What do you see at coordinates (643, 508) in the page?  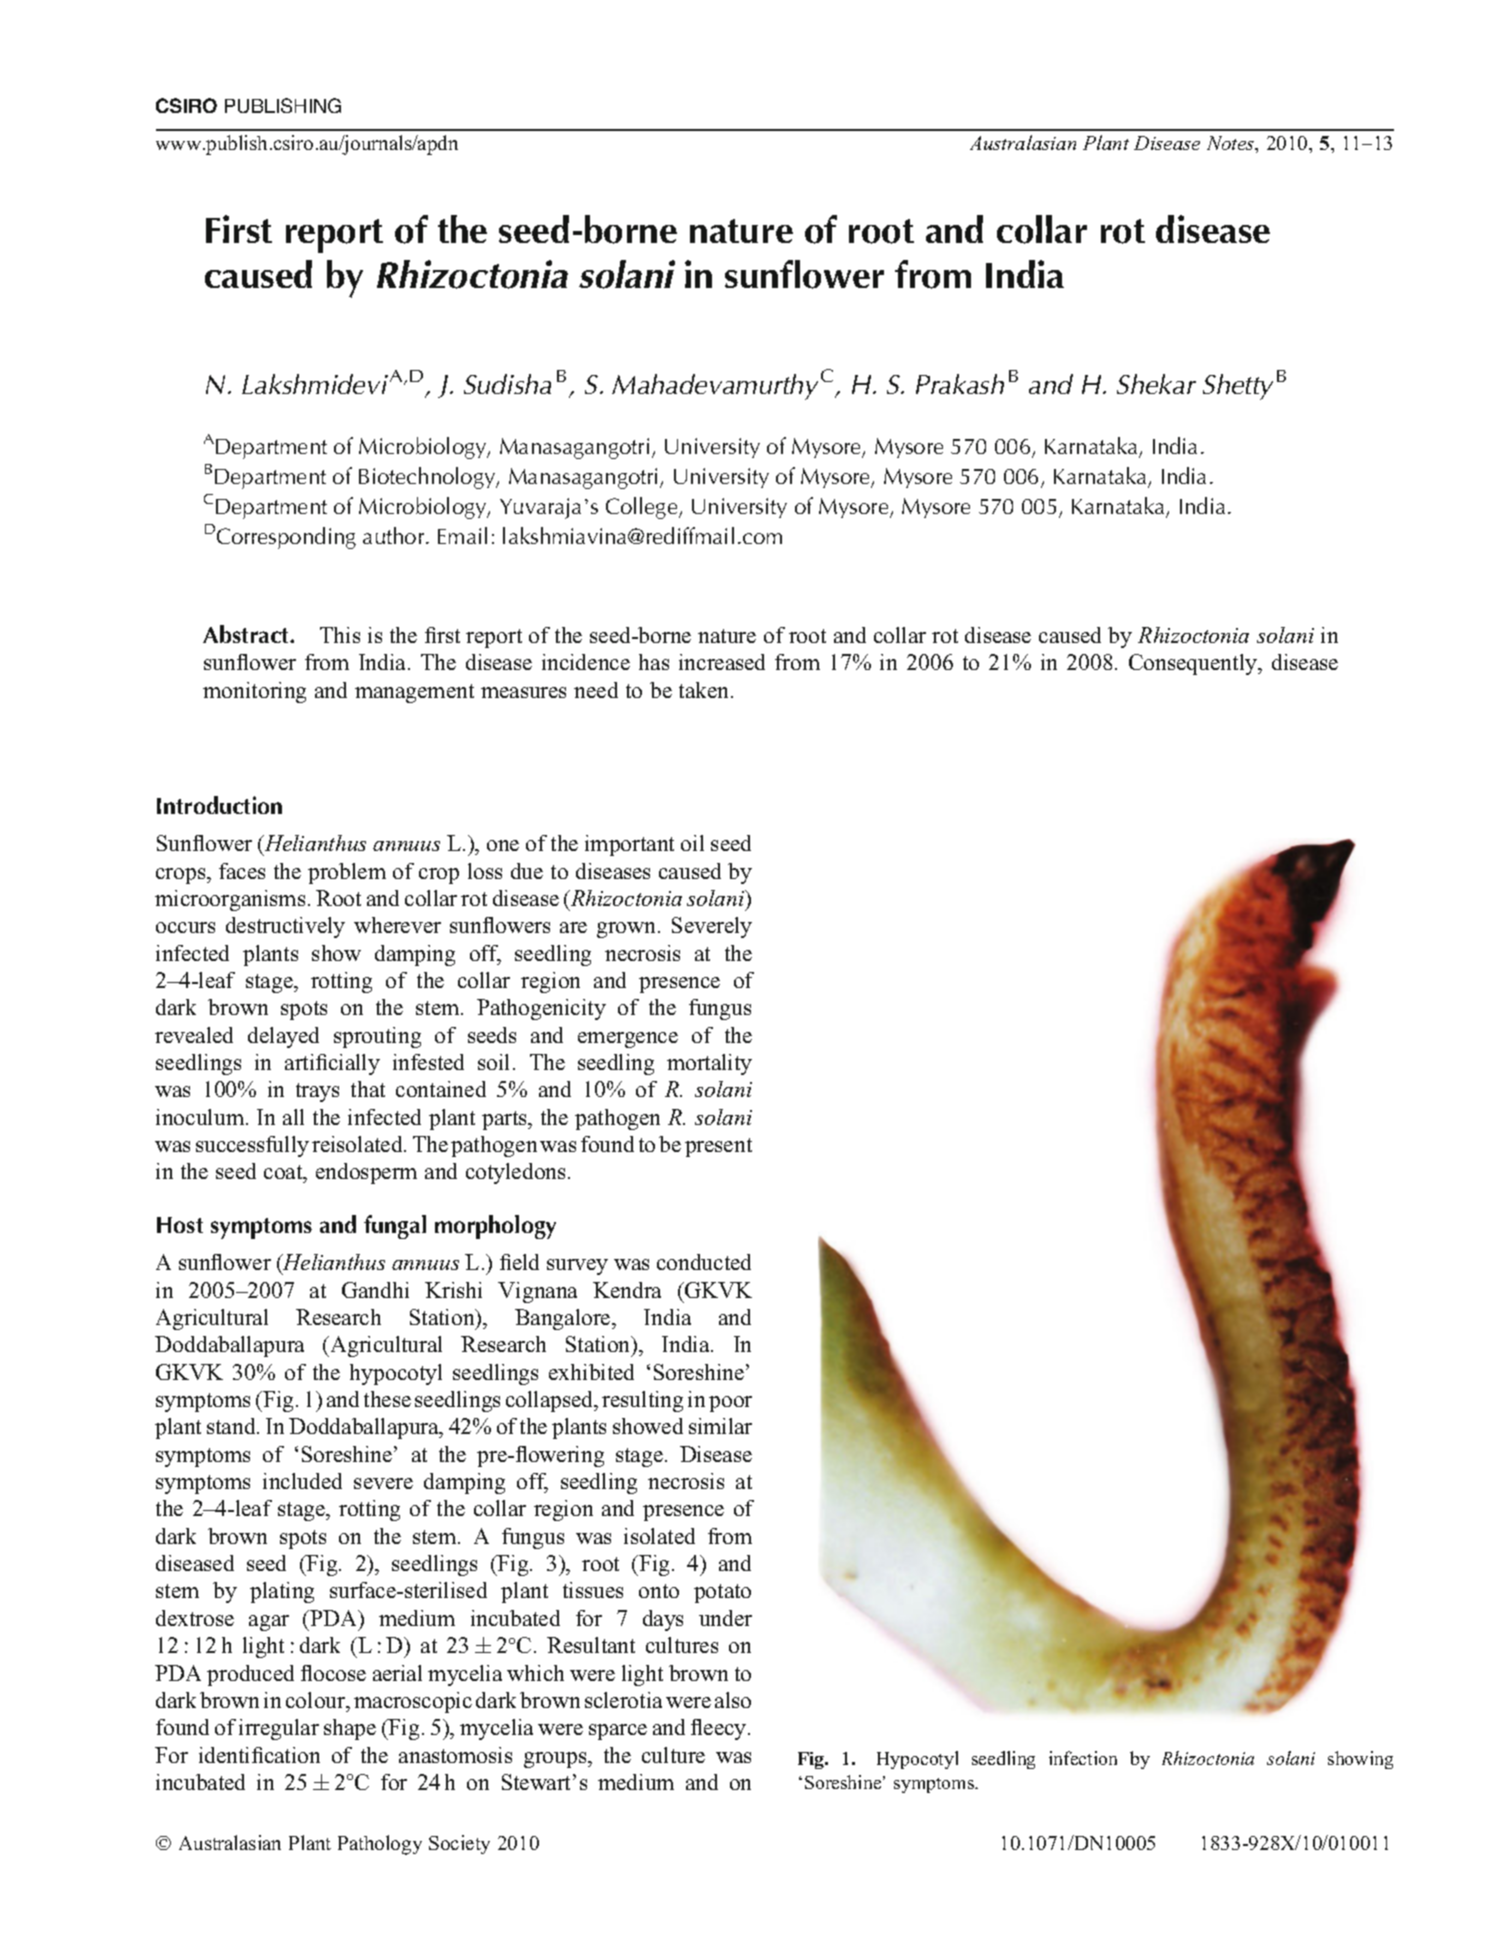 I see `College` at bounding box center [643, 508].
